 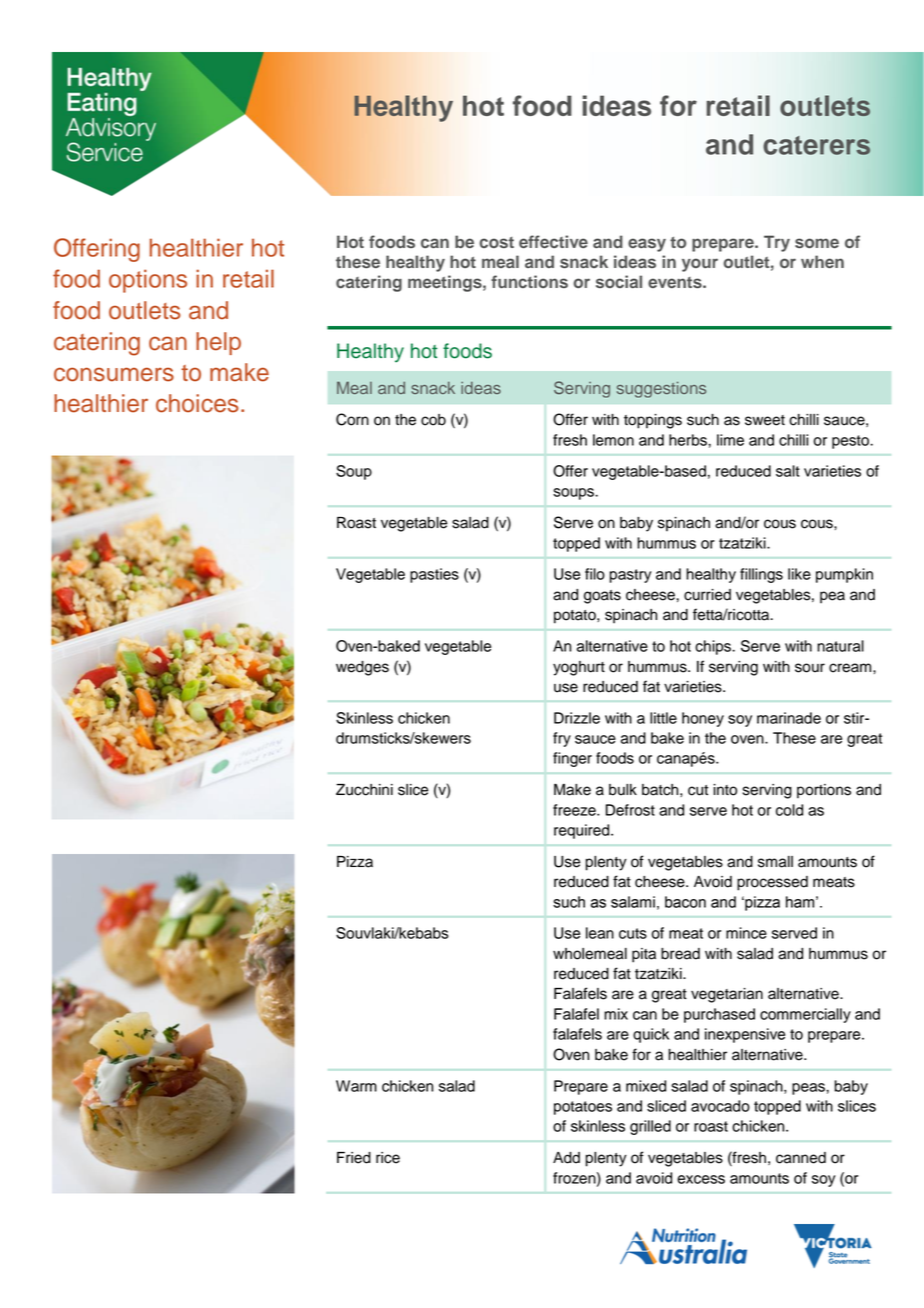 I want to click on cost, so click(x=496, y=242).
